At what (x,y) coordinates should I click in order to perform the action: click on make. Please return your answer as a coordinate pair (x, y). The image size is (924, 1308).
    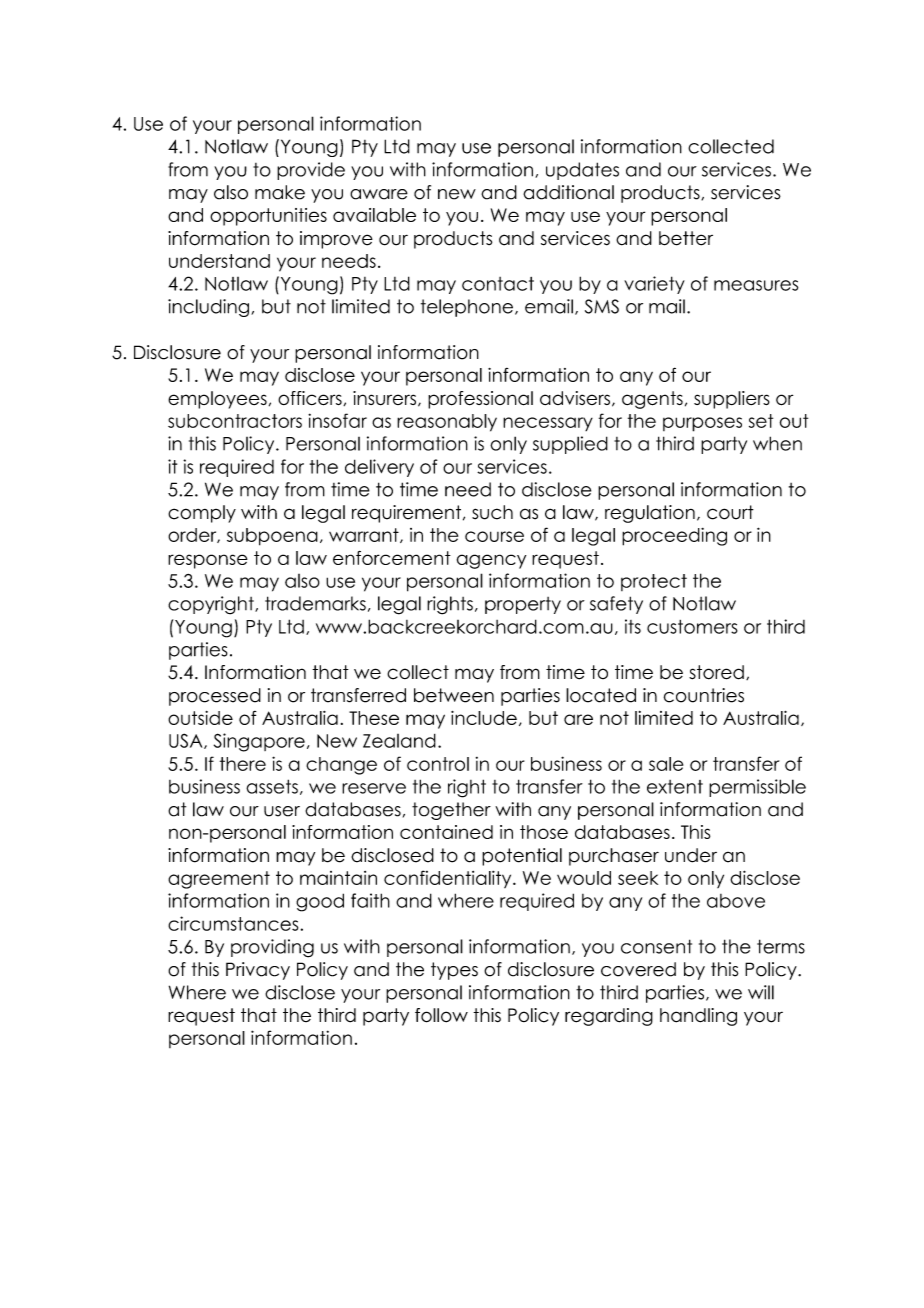
    Looking at the image, I should click on (280, 192).
